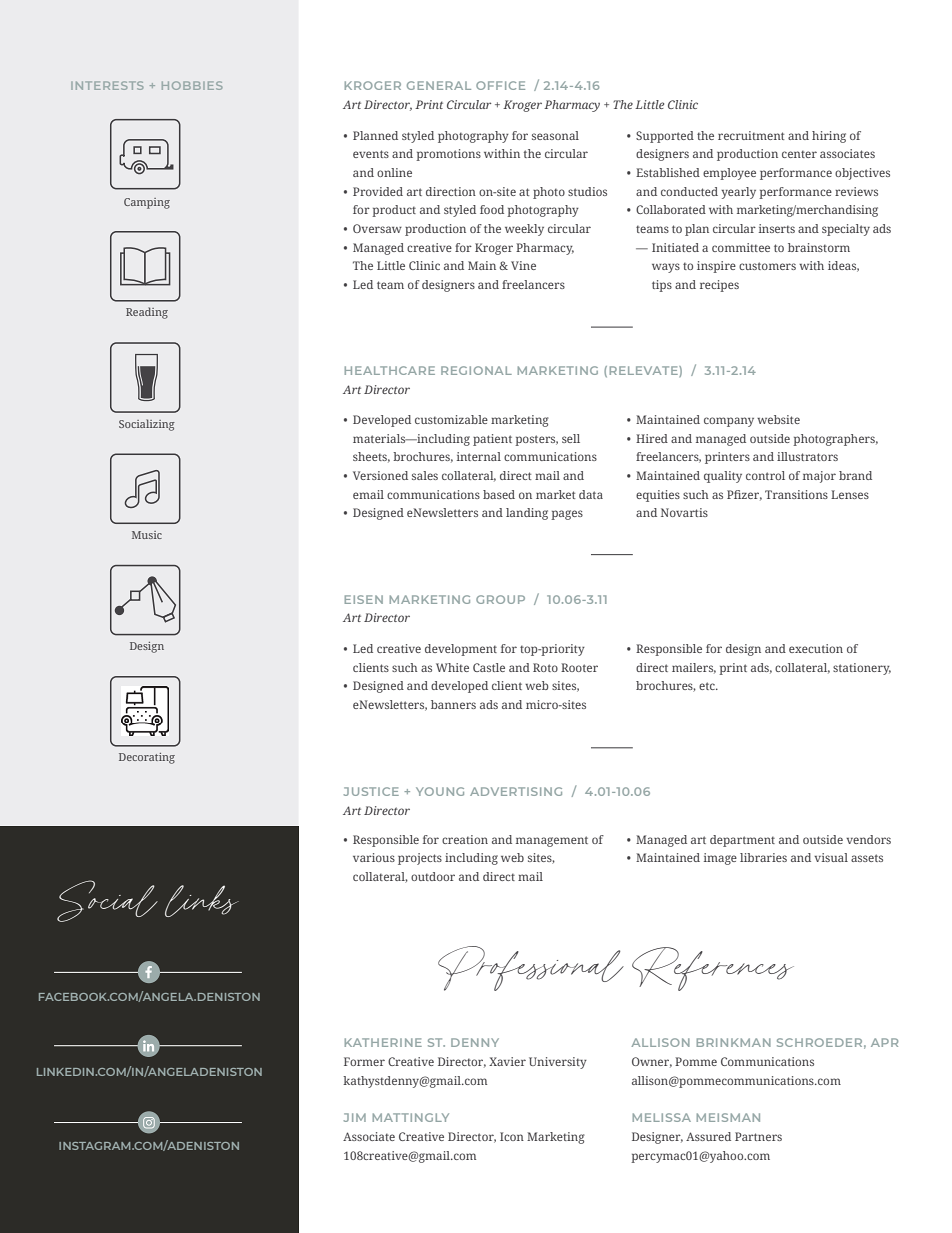 This screenshot has height=1233, width=952. What do you see at coordinates (192, 85) in the screenshot?
I see `HOBBIES` at bounding box center [192, 85].
